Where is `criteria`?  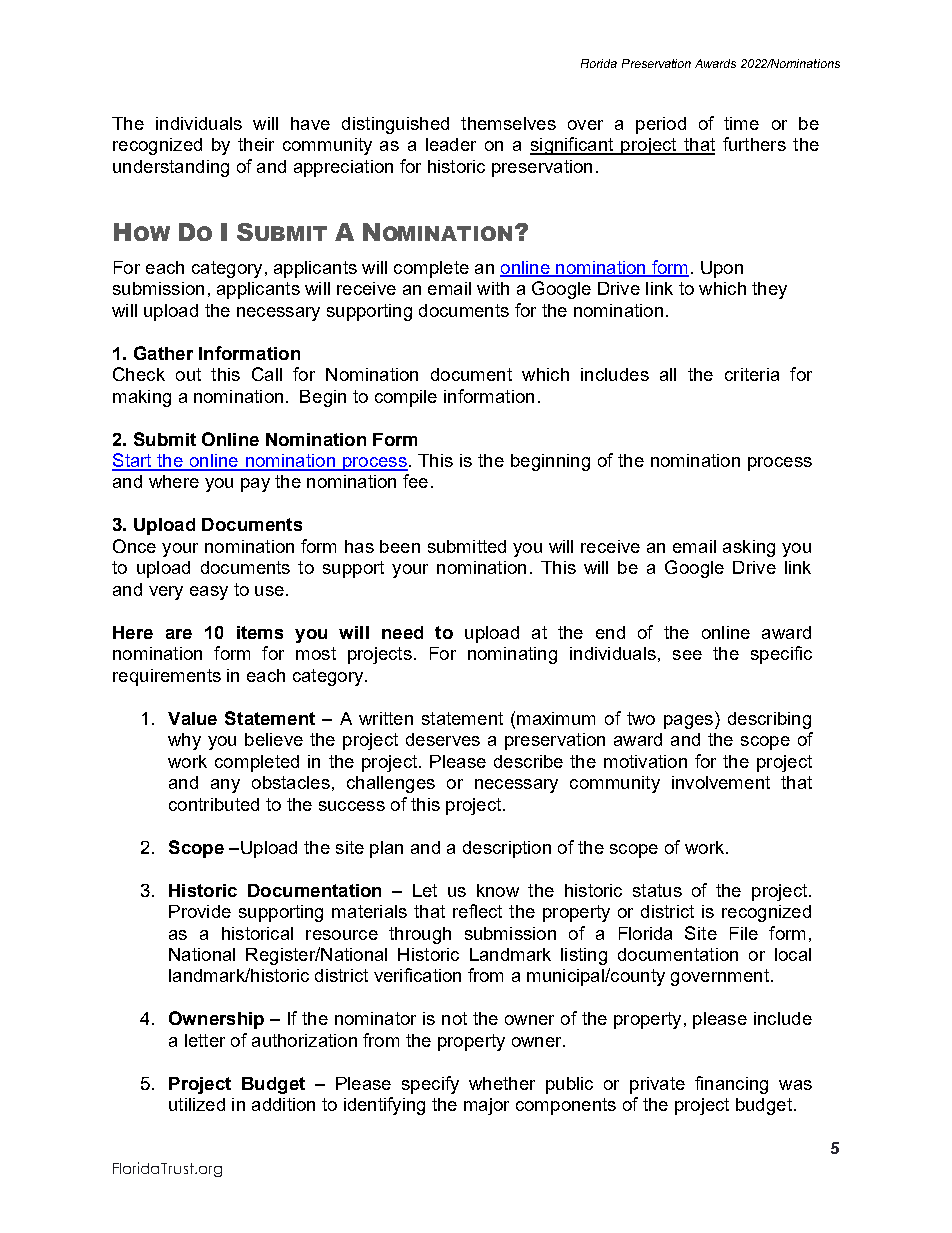 criteria is located at coordinates (752, 374).
